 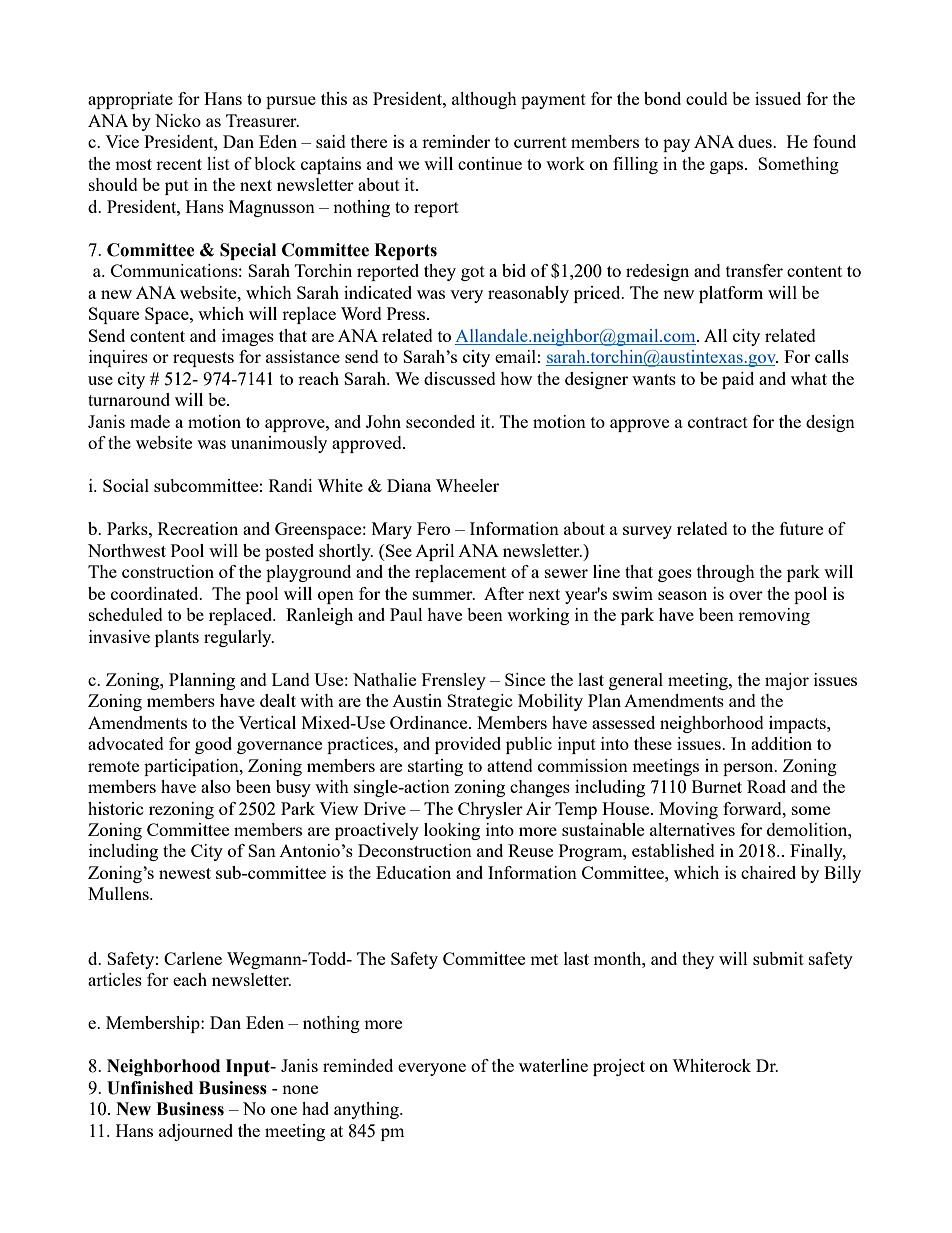 I want to click on coordinated, so click(x=156, y=593).
